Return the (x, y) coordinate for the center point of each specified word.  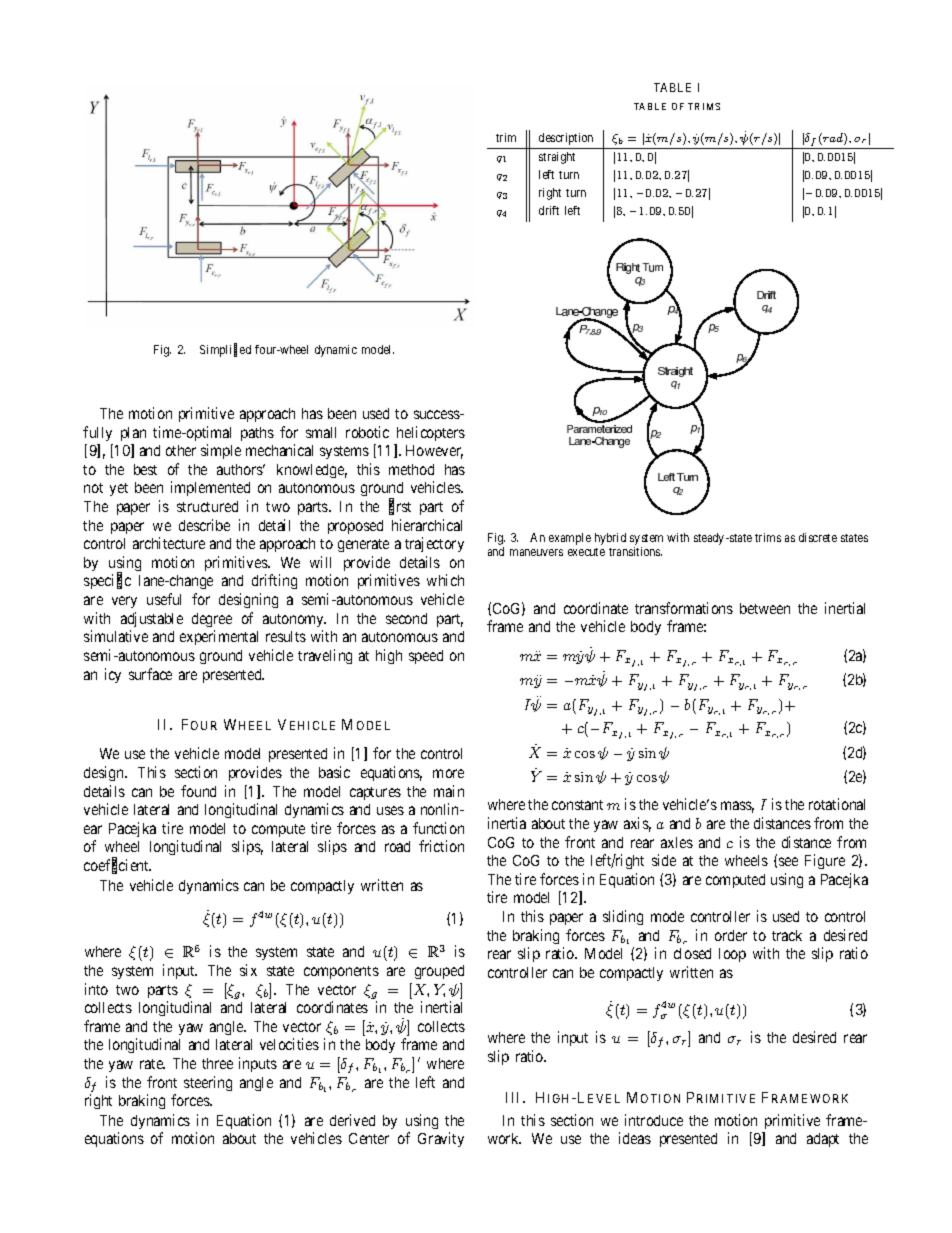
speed (426, 657)
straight (557, 158)
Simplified (225, 350)
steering (208, 1083)
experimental (219, 637)
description (566, 139)
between (765, 608)
